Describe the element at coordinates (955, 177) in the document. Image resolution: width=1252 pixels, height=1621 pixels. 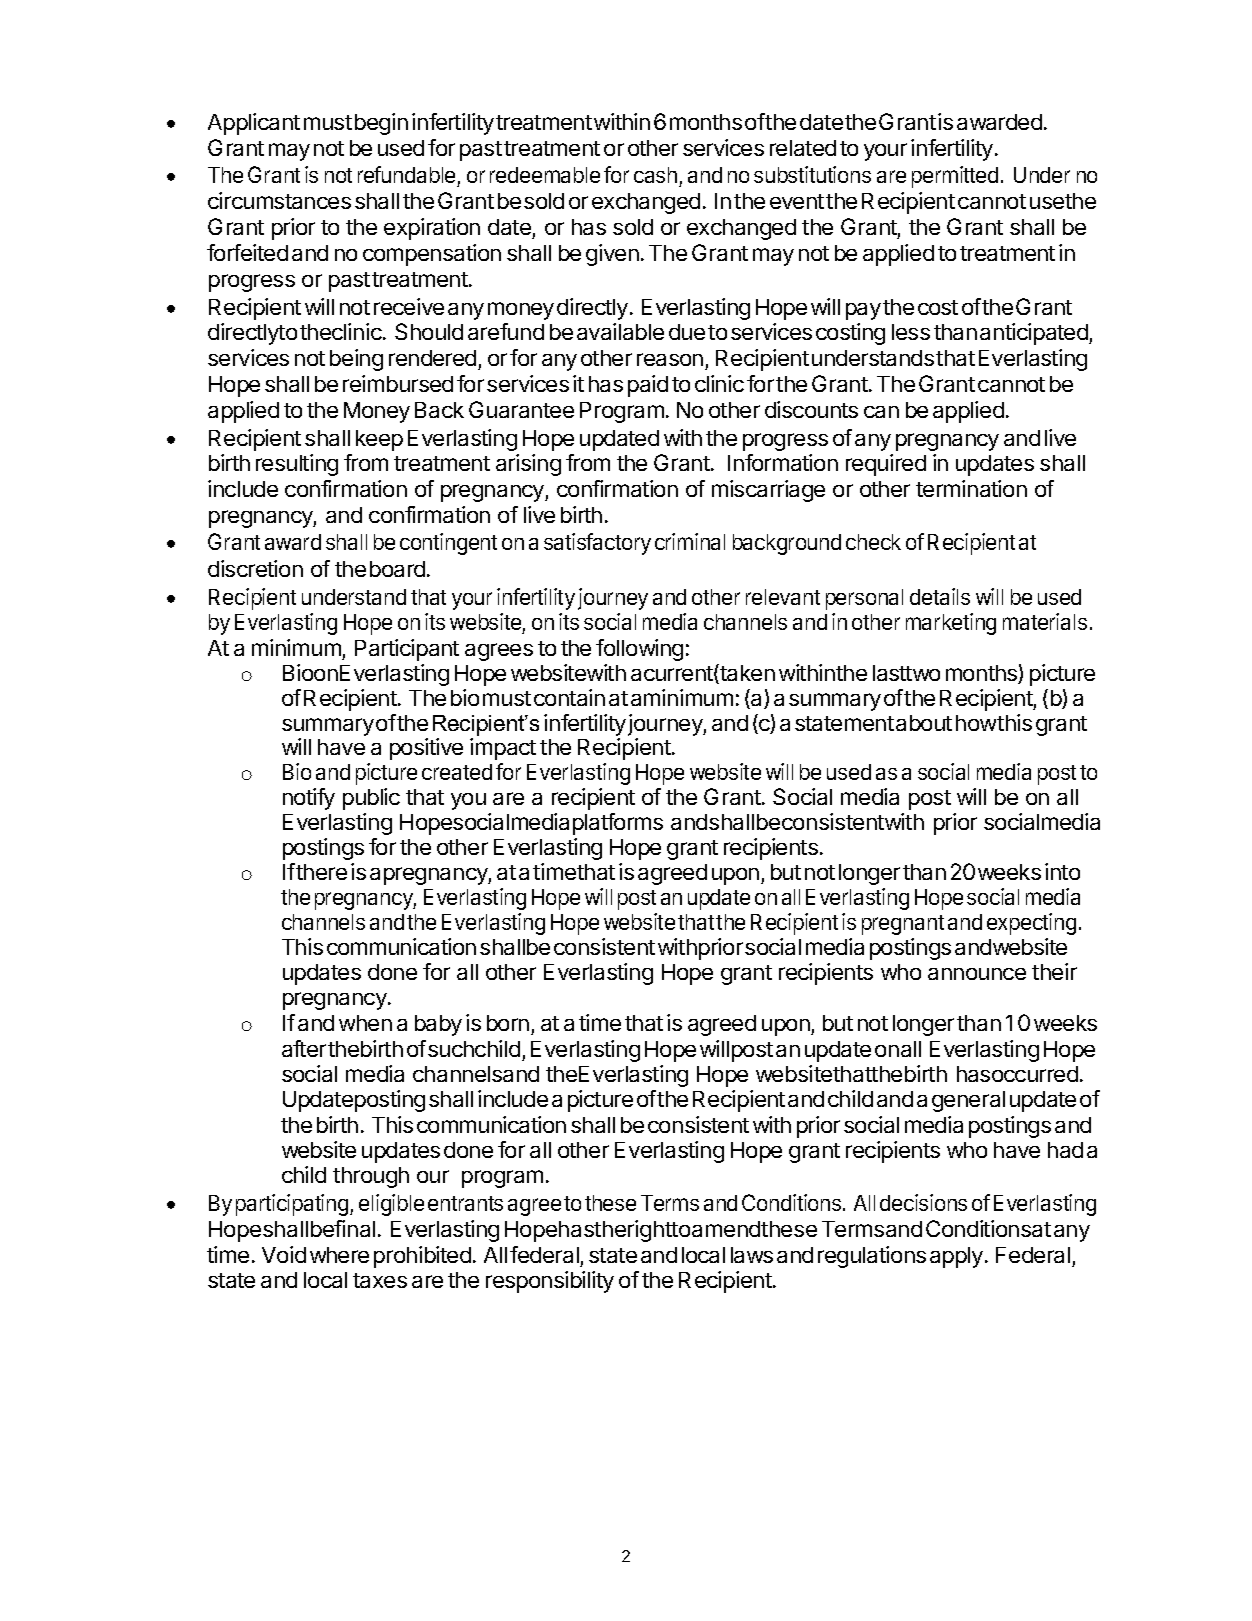
I see `permitted` at that location.
